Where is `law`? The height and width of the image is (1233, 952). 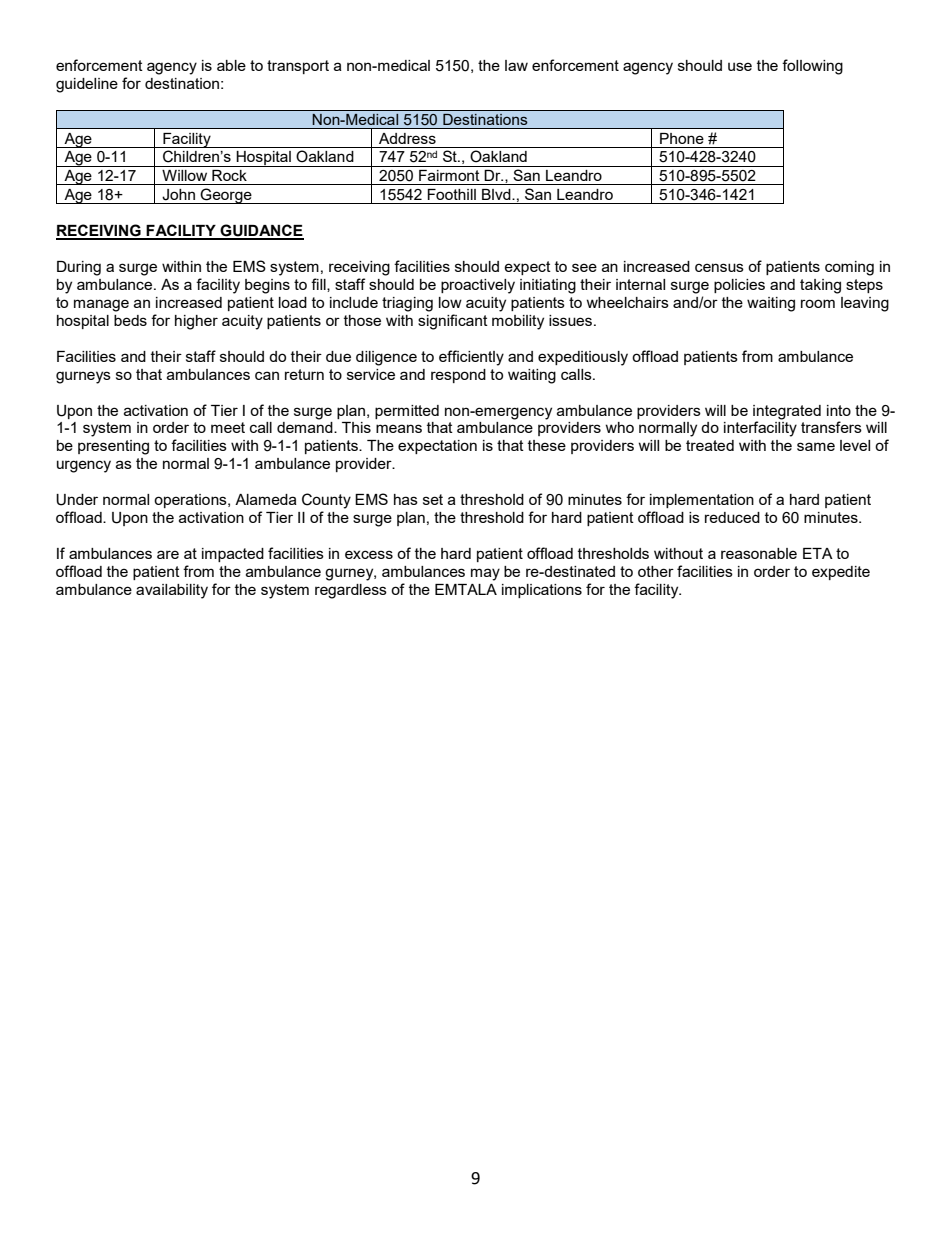
law is located at coordinates (516, 65).
